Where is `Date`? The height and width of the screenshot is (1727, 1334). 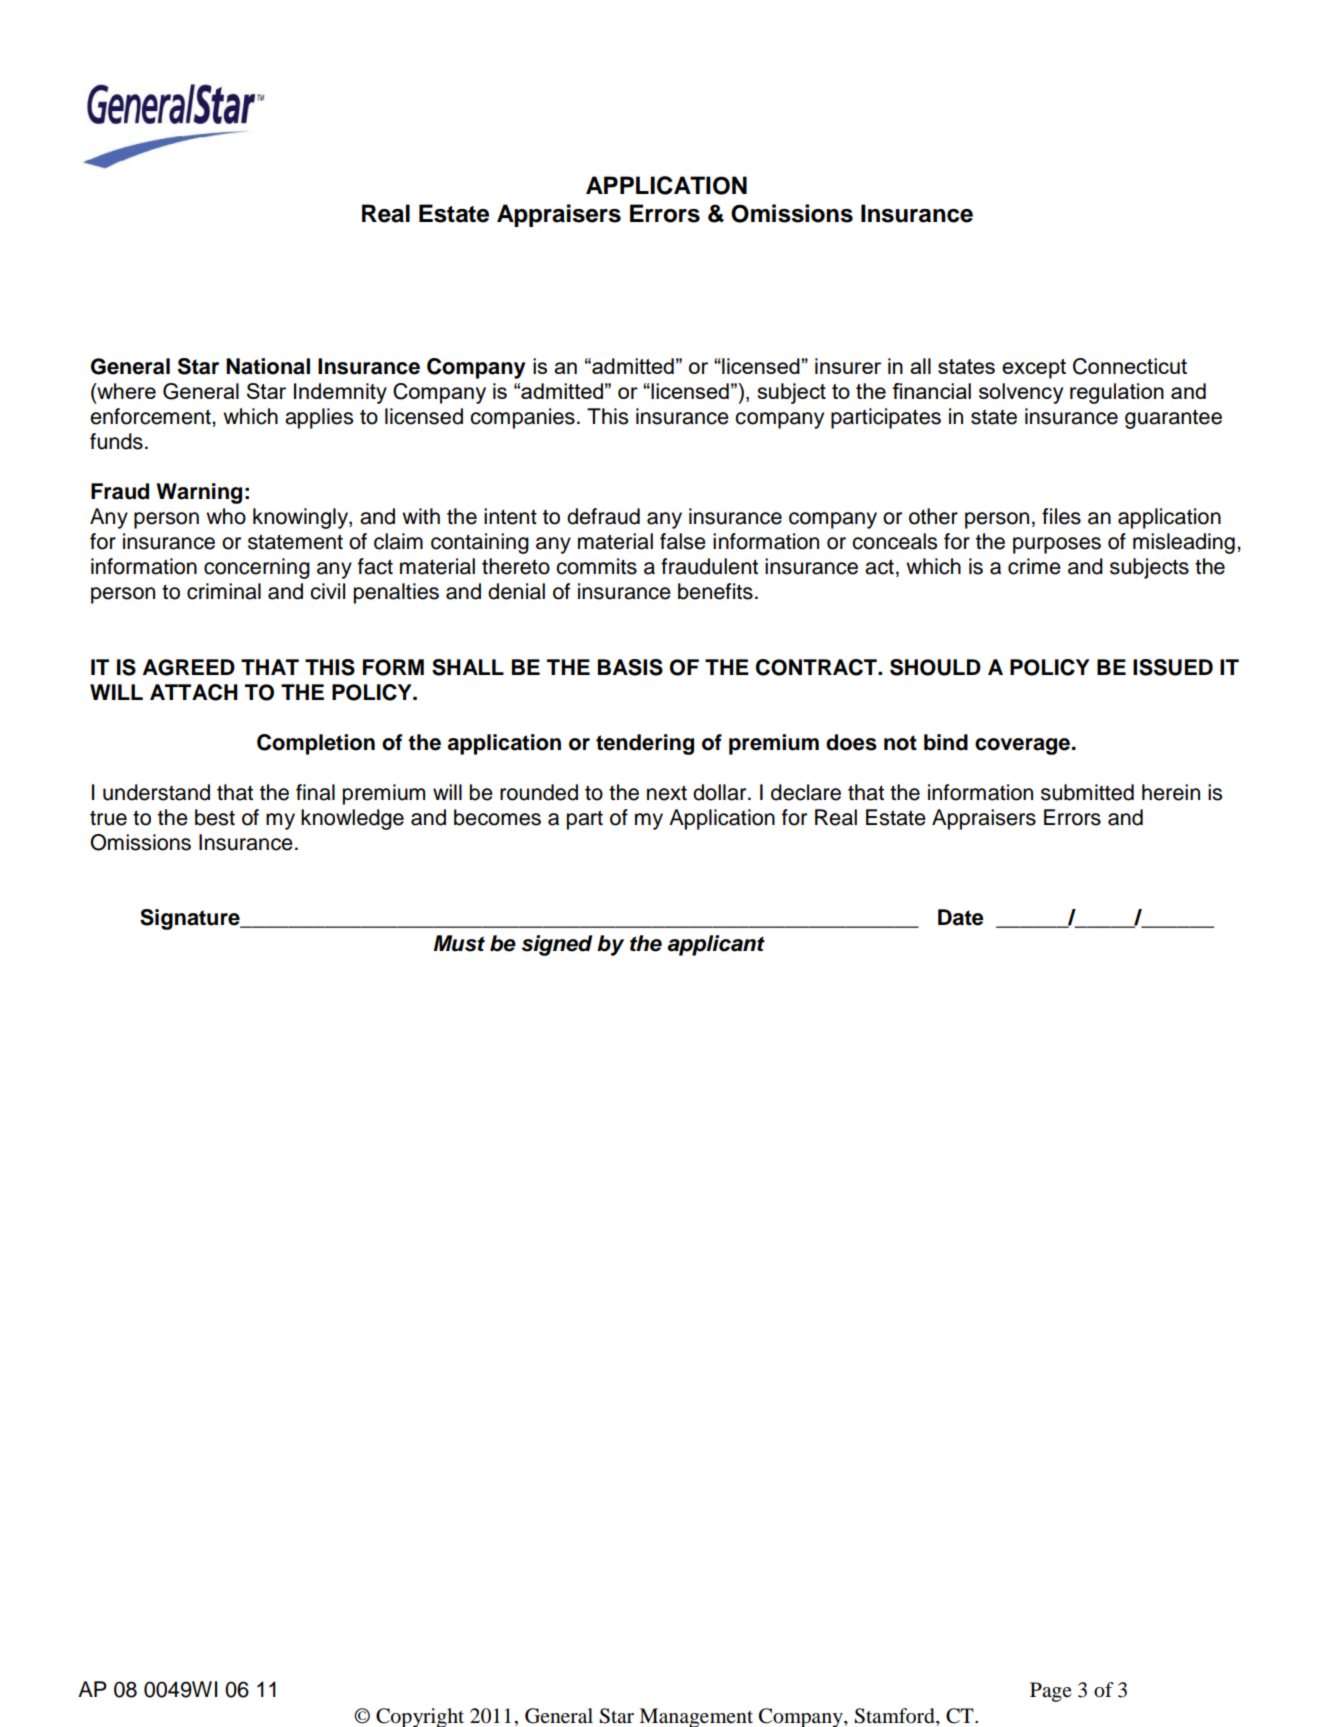
Date is located at coordinates (961, 917).
